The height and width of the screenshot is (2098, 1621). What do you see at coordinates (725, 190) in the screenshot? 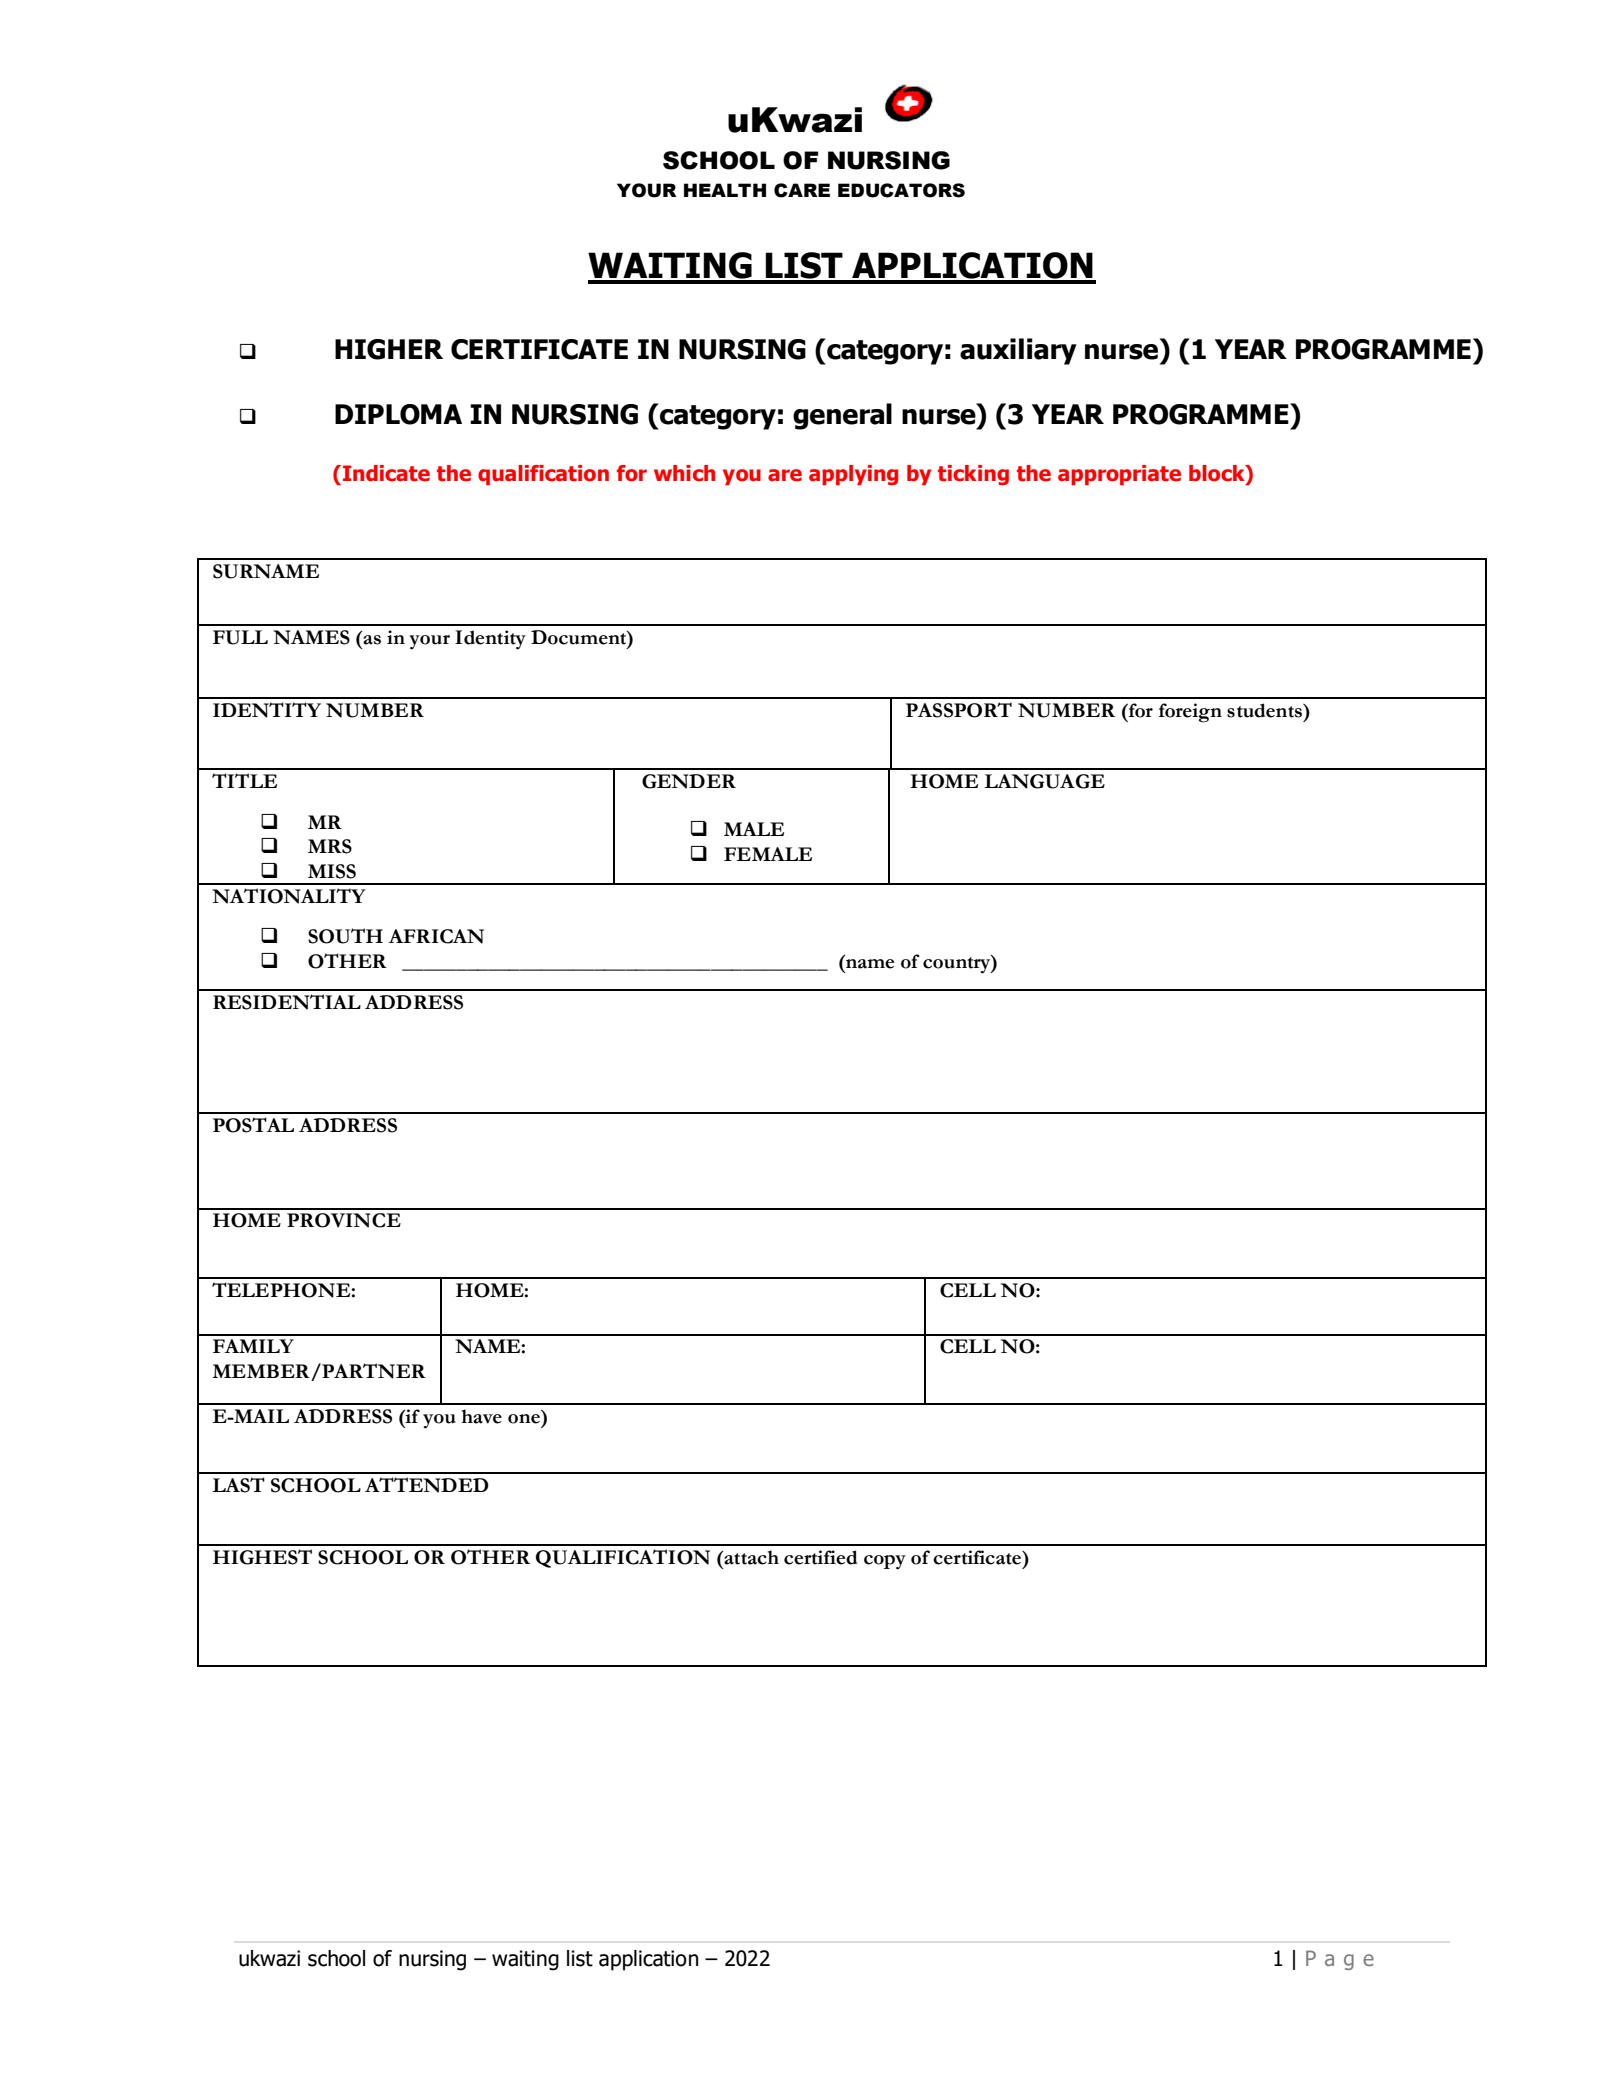
I see `HEALTH` at bounding box center [725, 190].
